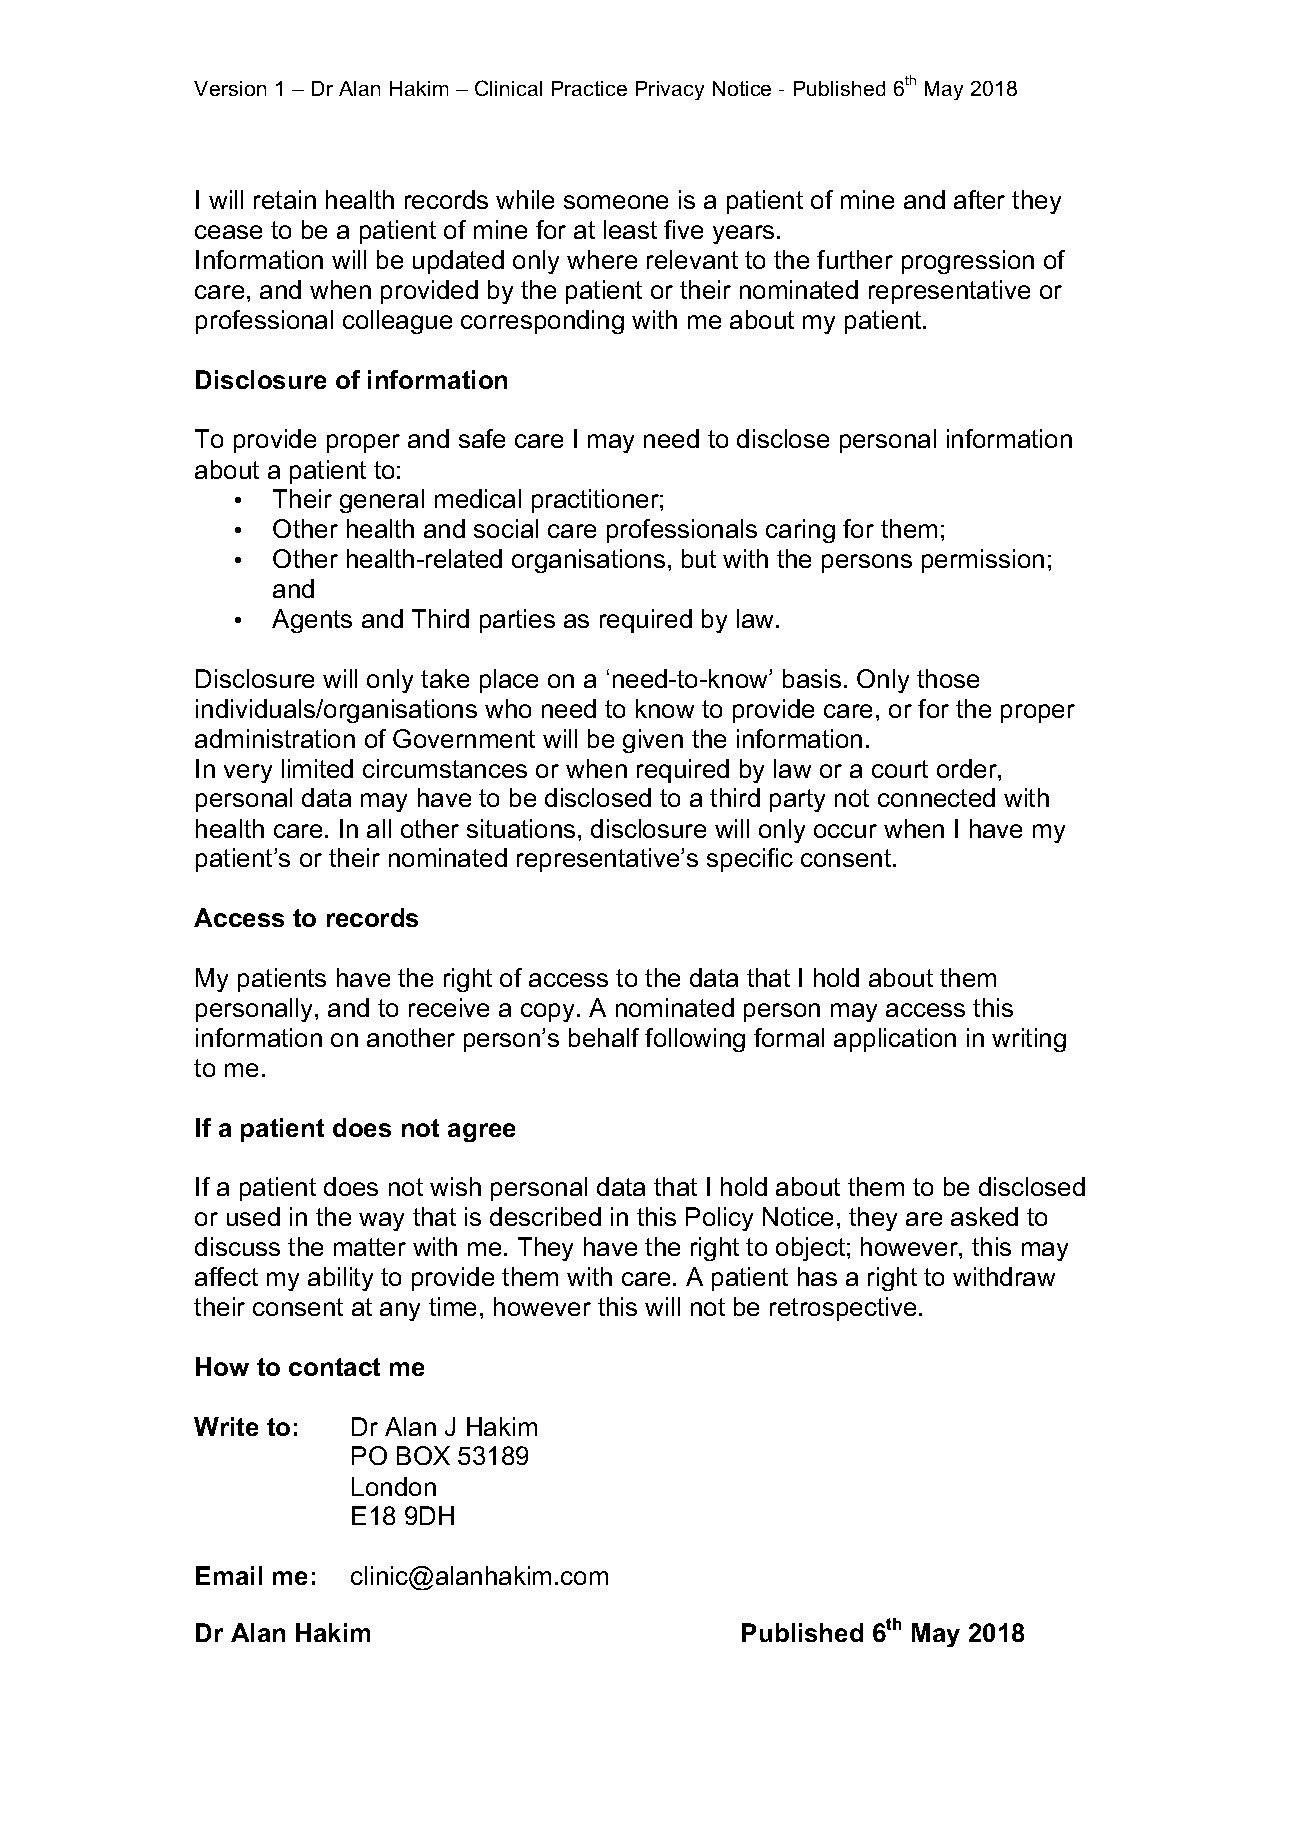  What do you see at coordinates (423, 1455) in the screenshot?
I see `BOX` at bounding box center [423, 1455].
